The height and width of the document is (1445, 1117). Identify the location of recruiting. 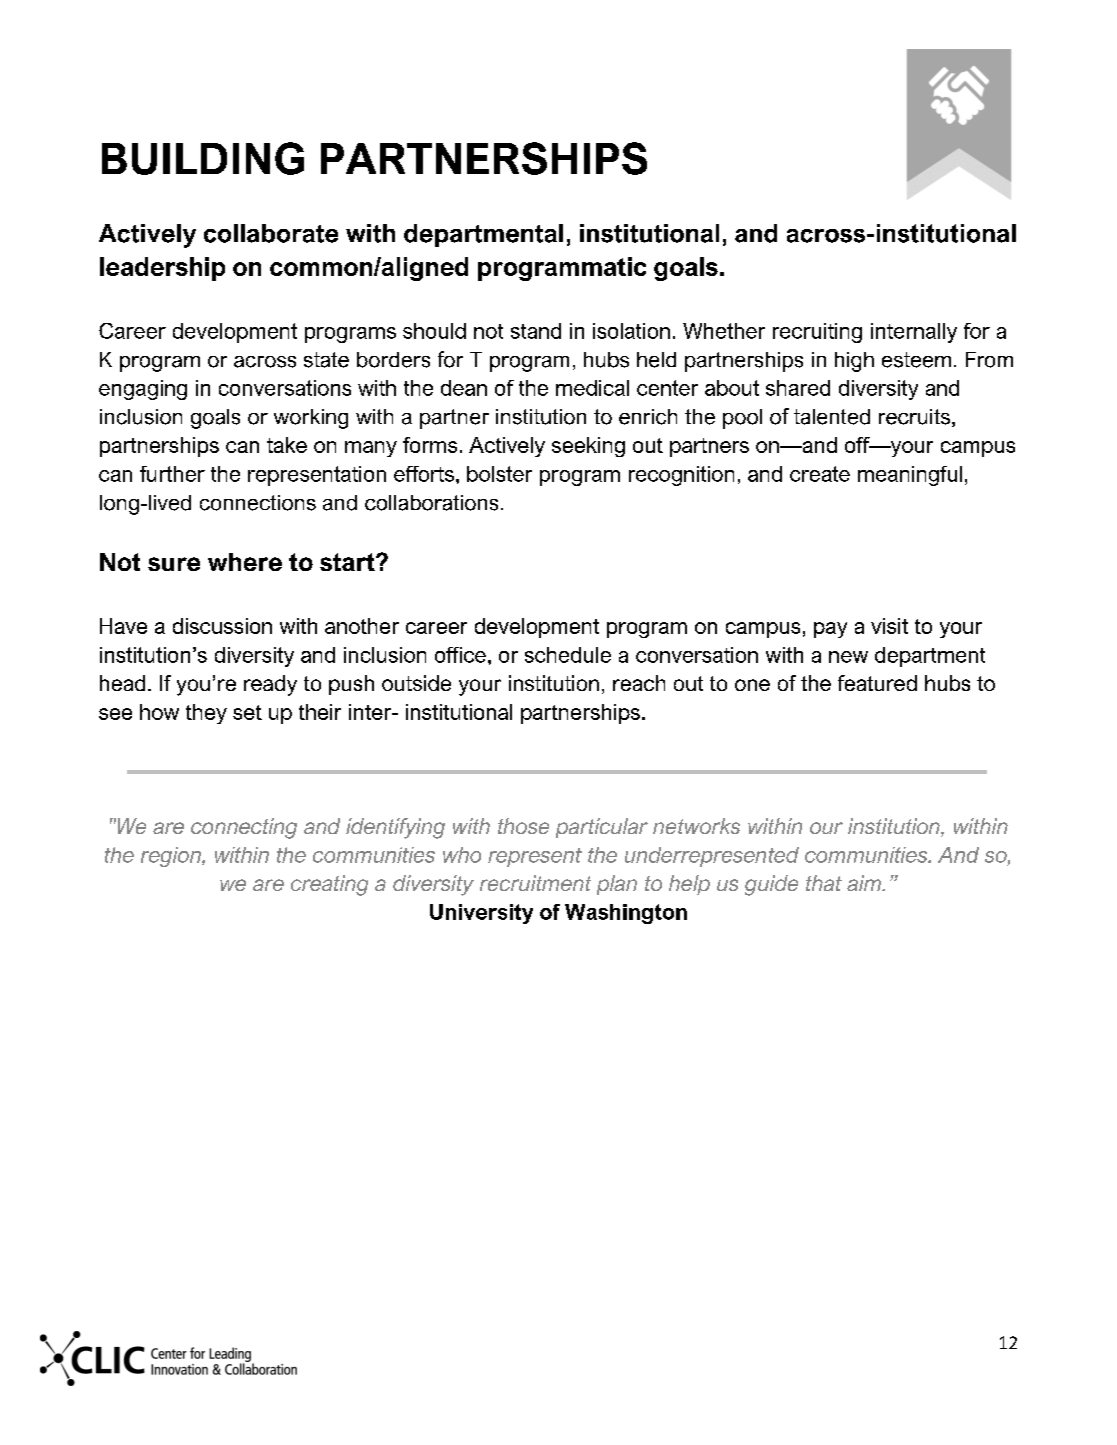
(817, 333).
